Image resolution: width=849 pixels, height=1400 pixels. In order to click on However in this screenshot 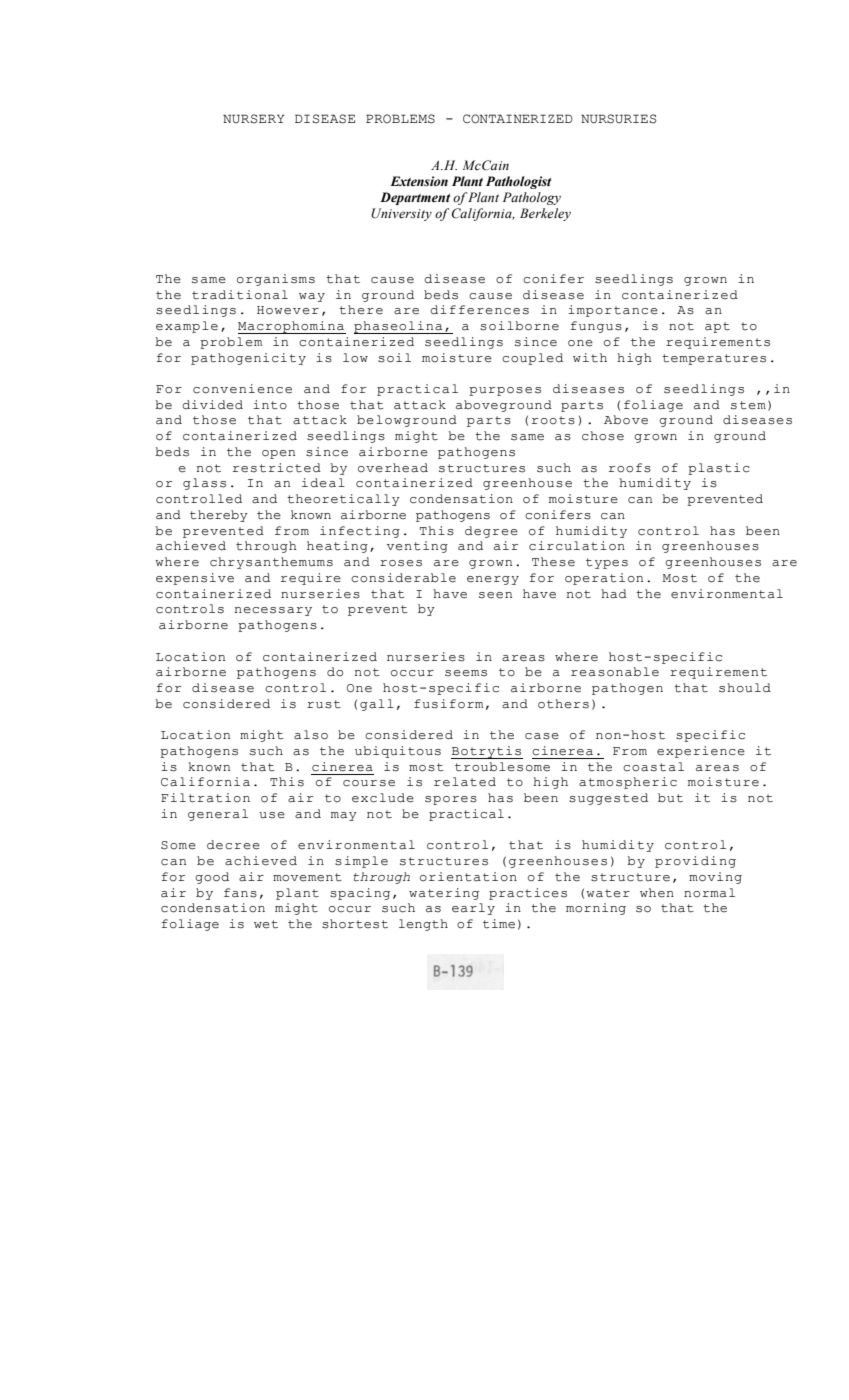, I will do `click(288, 310)`.
